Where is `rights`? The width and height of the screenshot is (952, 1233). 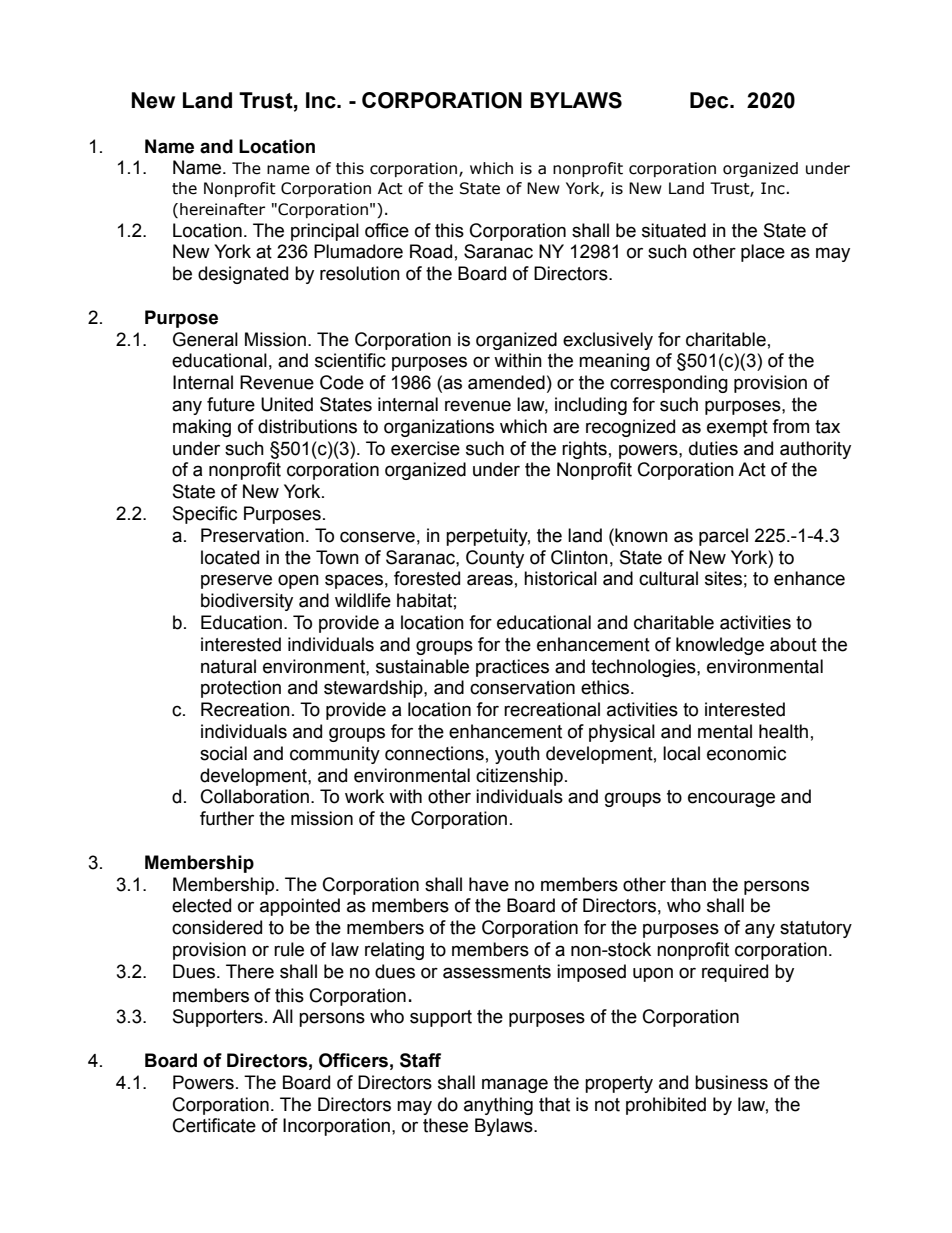 rights is located at coordinates (584, 450).
